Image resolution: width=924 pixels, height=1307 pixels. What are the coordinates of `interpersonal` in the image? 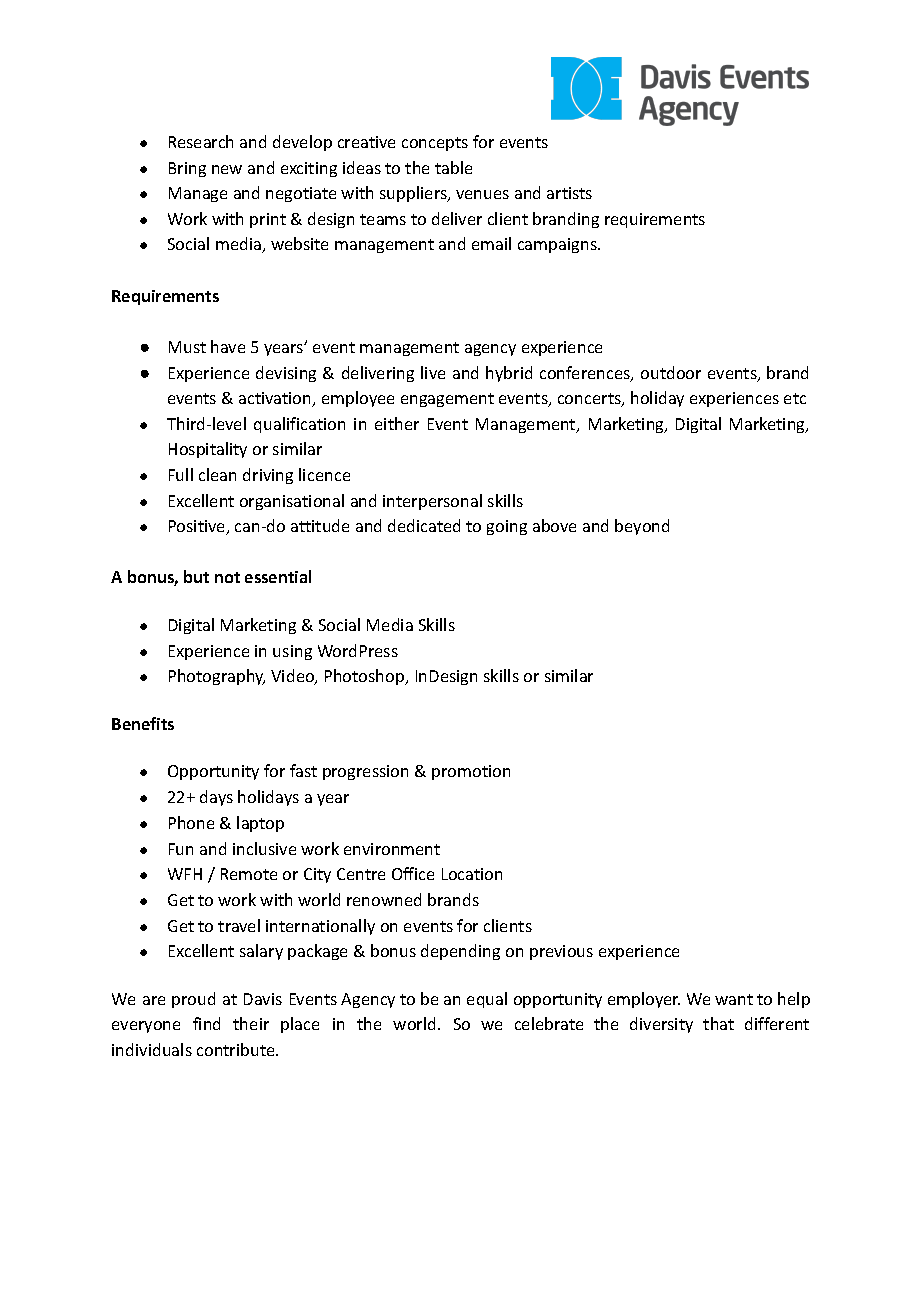 It's located at (432, 502).
